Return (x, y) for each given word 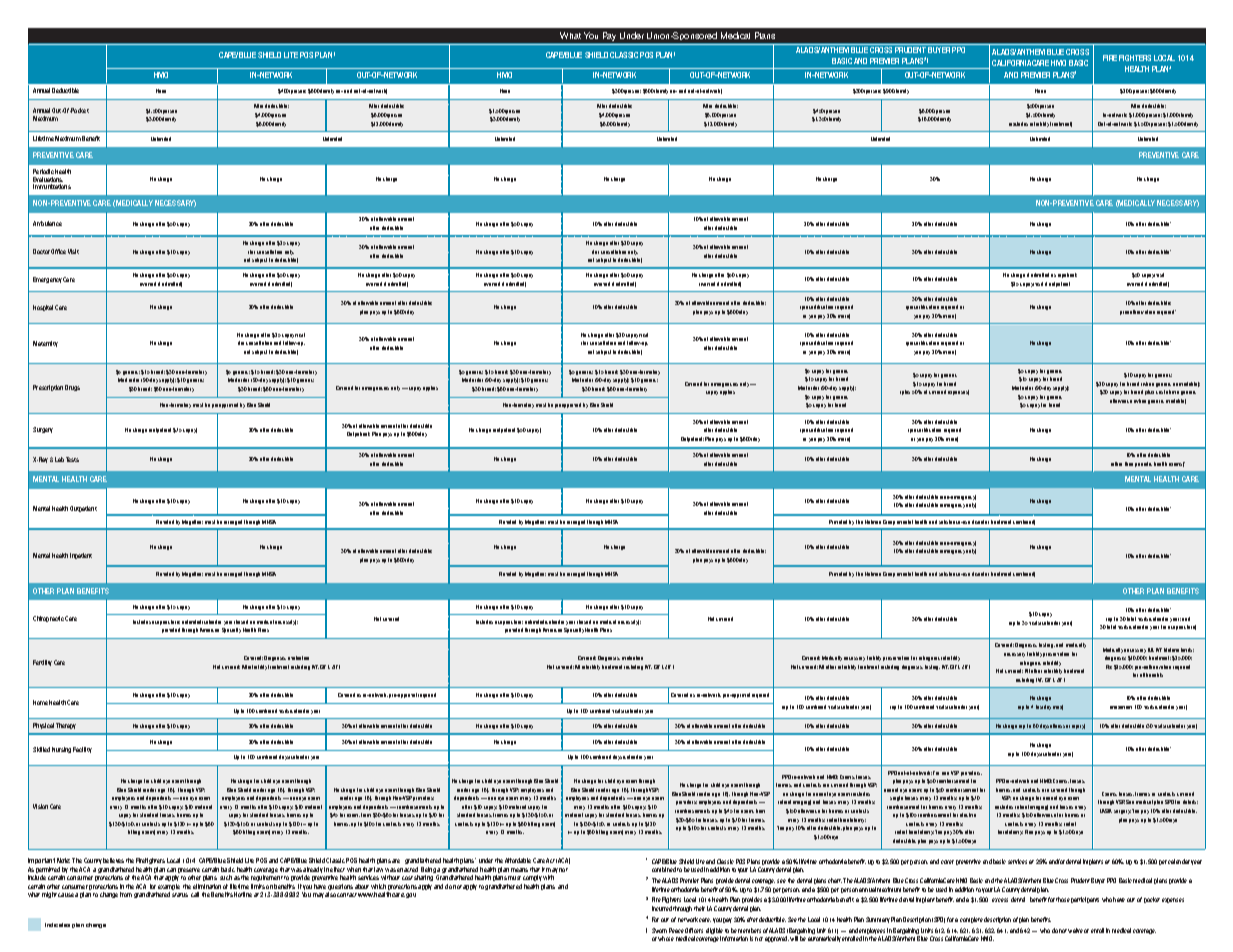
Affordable (518, 860)
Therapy (66, 726)
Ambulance (47, 223)
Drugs (72, 388)
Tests (72, 459)
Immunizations (52, 186)
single (896, 798)
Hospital (43, 308)
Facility (82, 750)
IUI (1151, 650)
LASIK (1106, 811)
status (180, 895)
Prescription (48, 388)
